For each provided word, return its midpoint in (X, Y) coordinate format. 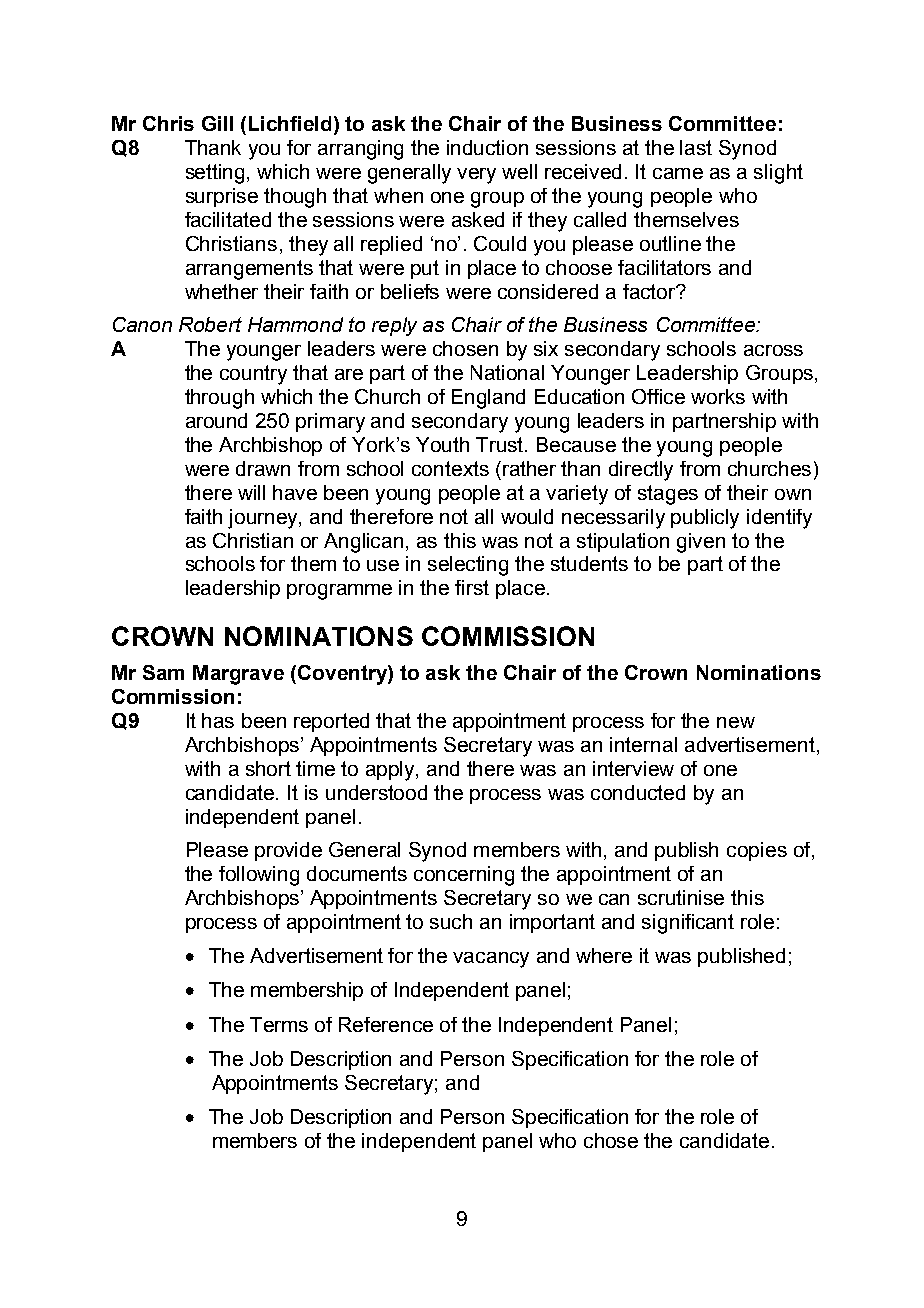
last (696, 147)
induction (487, 147)
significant (688, 924)
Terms (279, 1024)
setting (217, 174)
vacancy (491, 960)
